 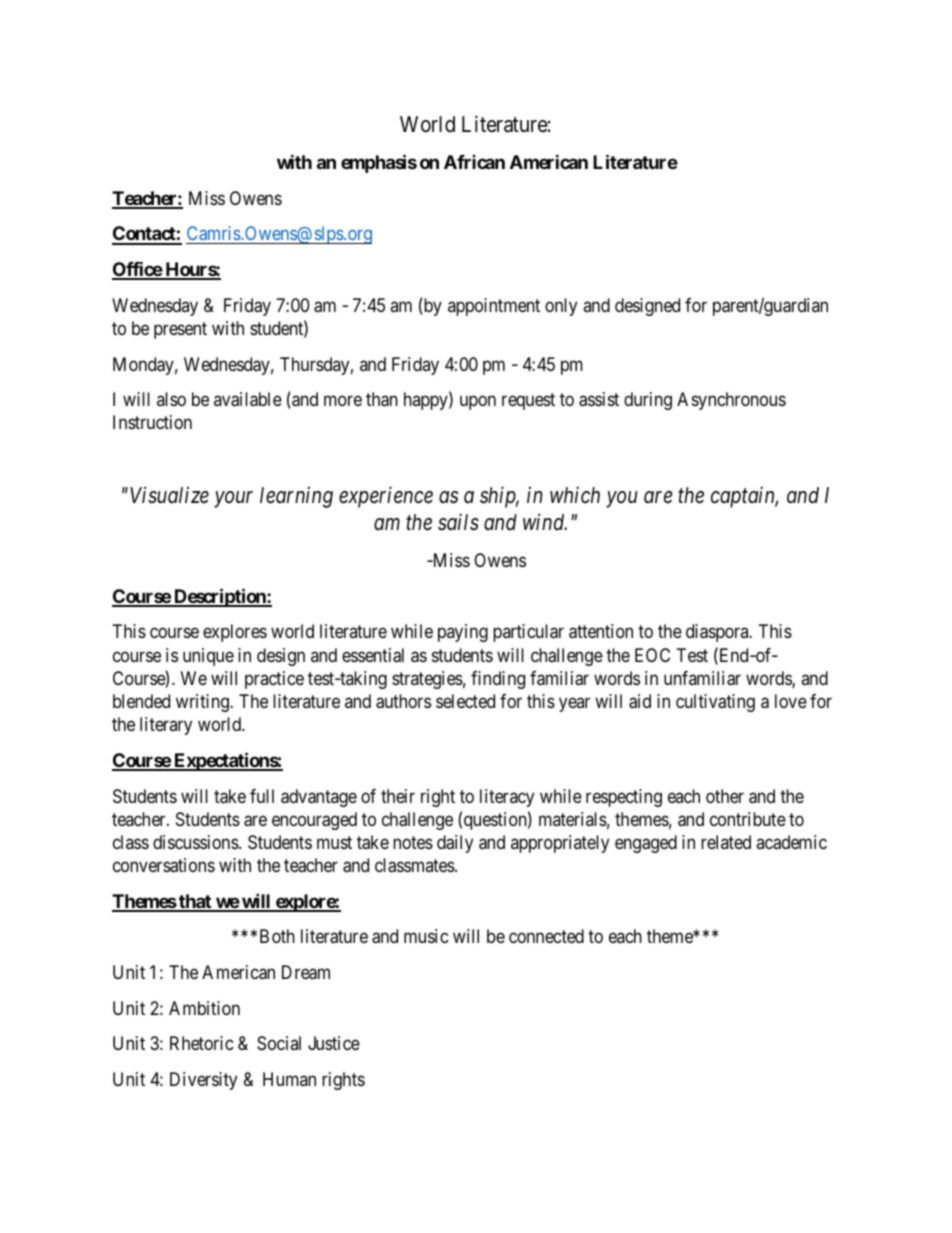 What do you see at coordinates (248, 399) in the screenshot?
I see `available` at bounding box center [248, 399].
